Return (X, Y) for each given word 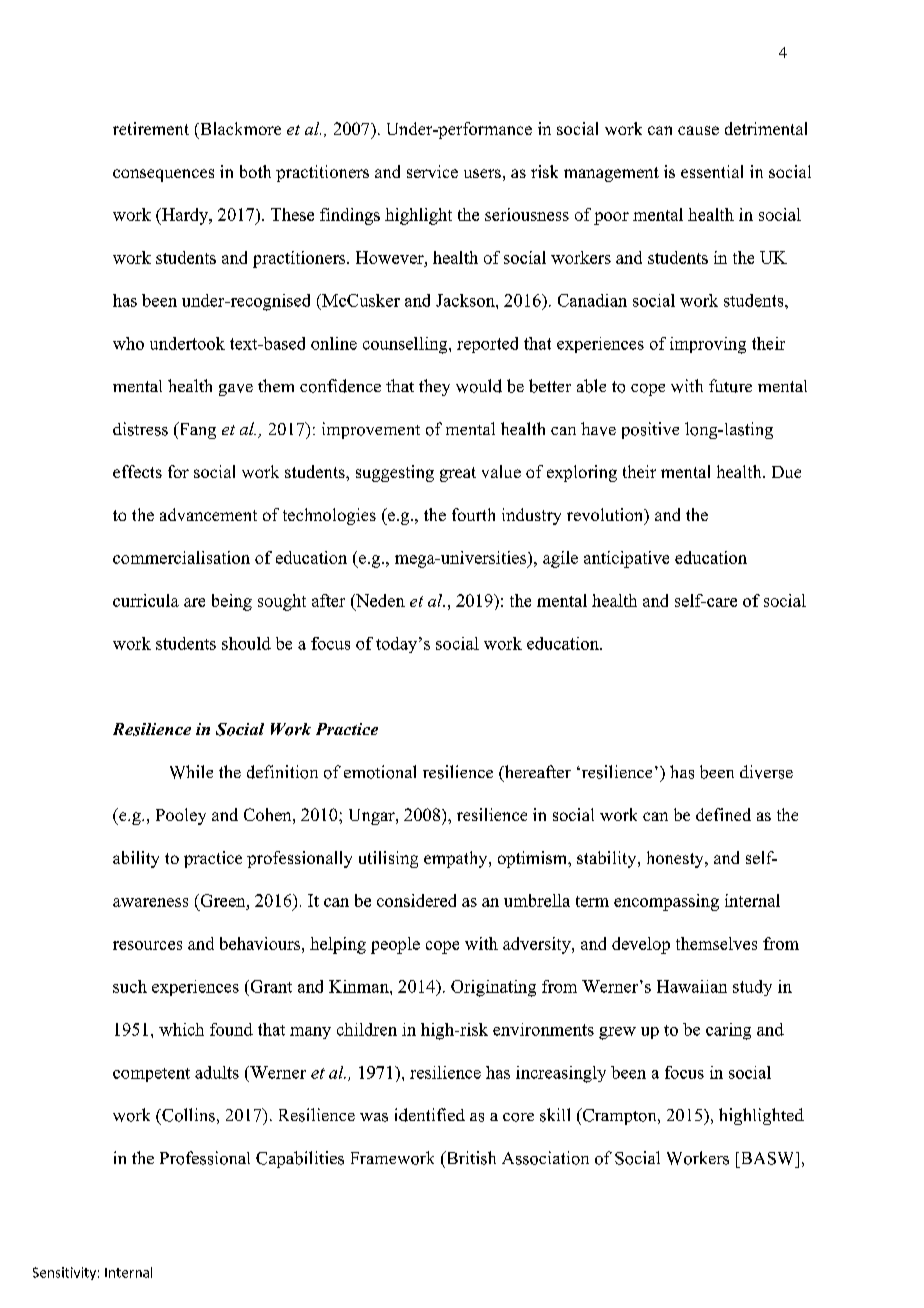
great (458, 474)
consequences (163, 175)
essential (712, 171)
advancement (208, 514)
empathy (457, 859)
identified (430, 1115)
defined (723, 814)
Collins (187, 1115)
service (432, 171)
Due (786, 472)
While (191, 772)
